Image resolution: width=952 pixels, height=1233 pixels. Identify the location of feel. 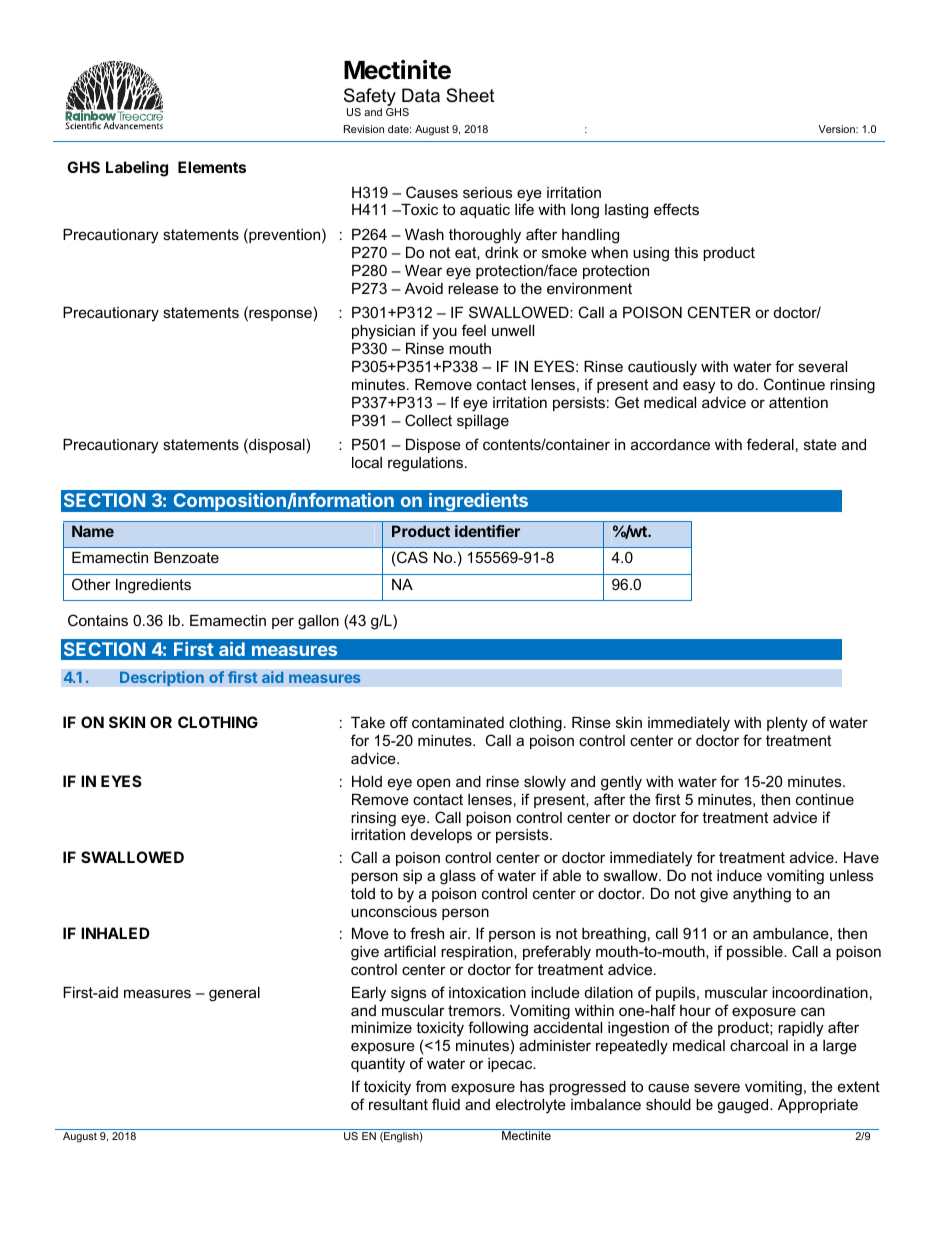
(474, 330).
